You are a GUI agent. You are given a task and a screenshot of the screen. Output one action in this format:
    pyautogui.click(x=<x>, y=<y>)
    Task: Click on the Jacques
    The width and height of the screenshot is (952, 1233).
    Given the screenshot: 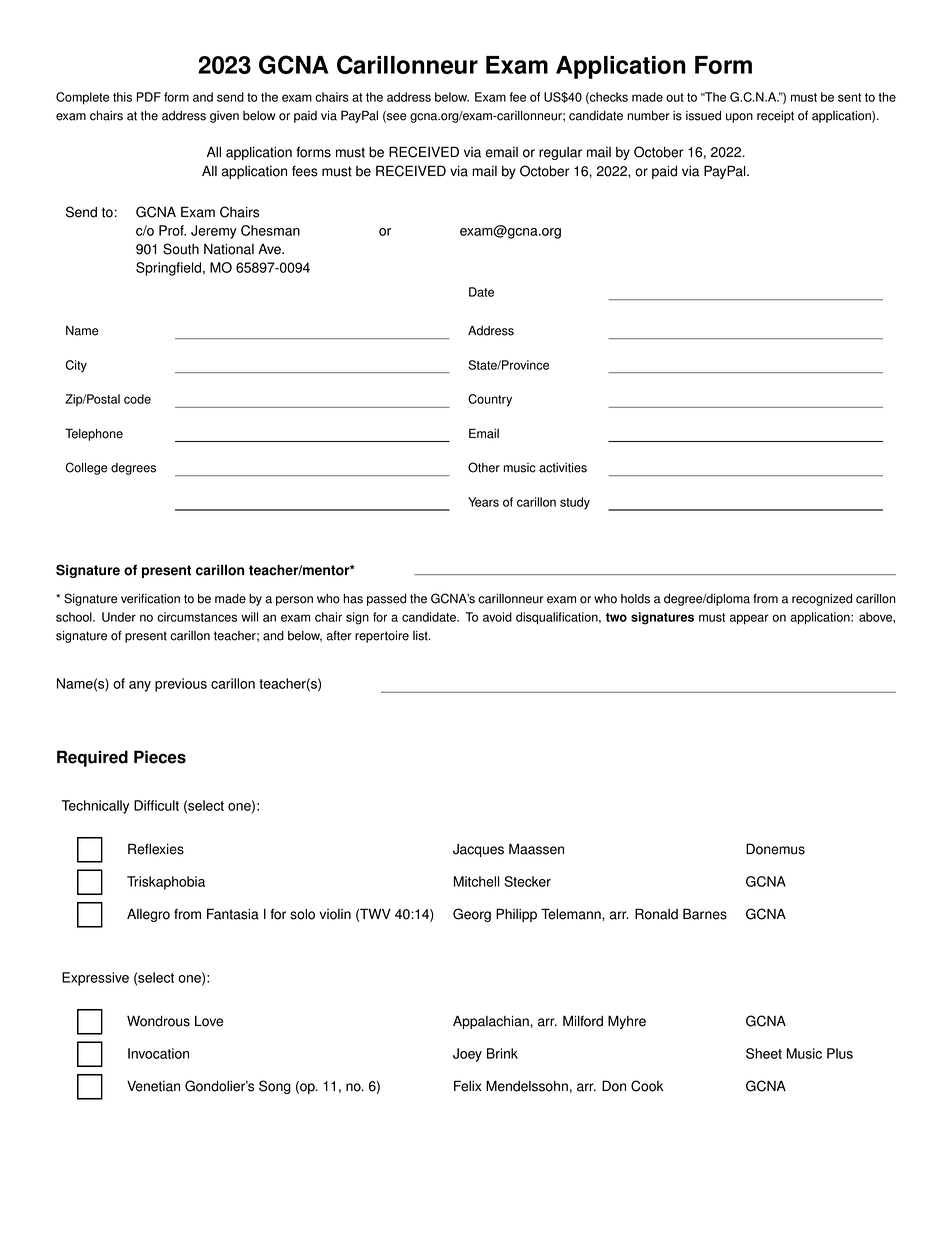 What is the action you would take?
    pyautogui.click(x=478, y=850)
